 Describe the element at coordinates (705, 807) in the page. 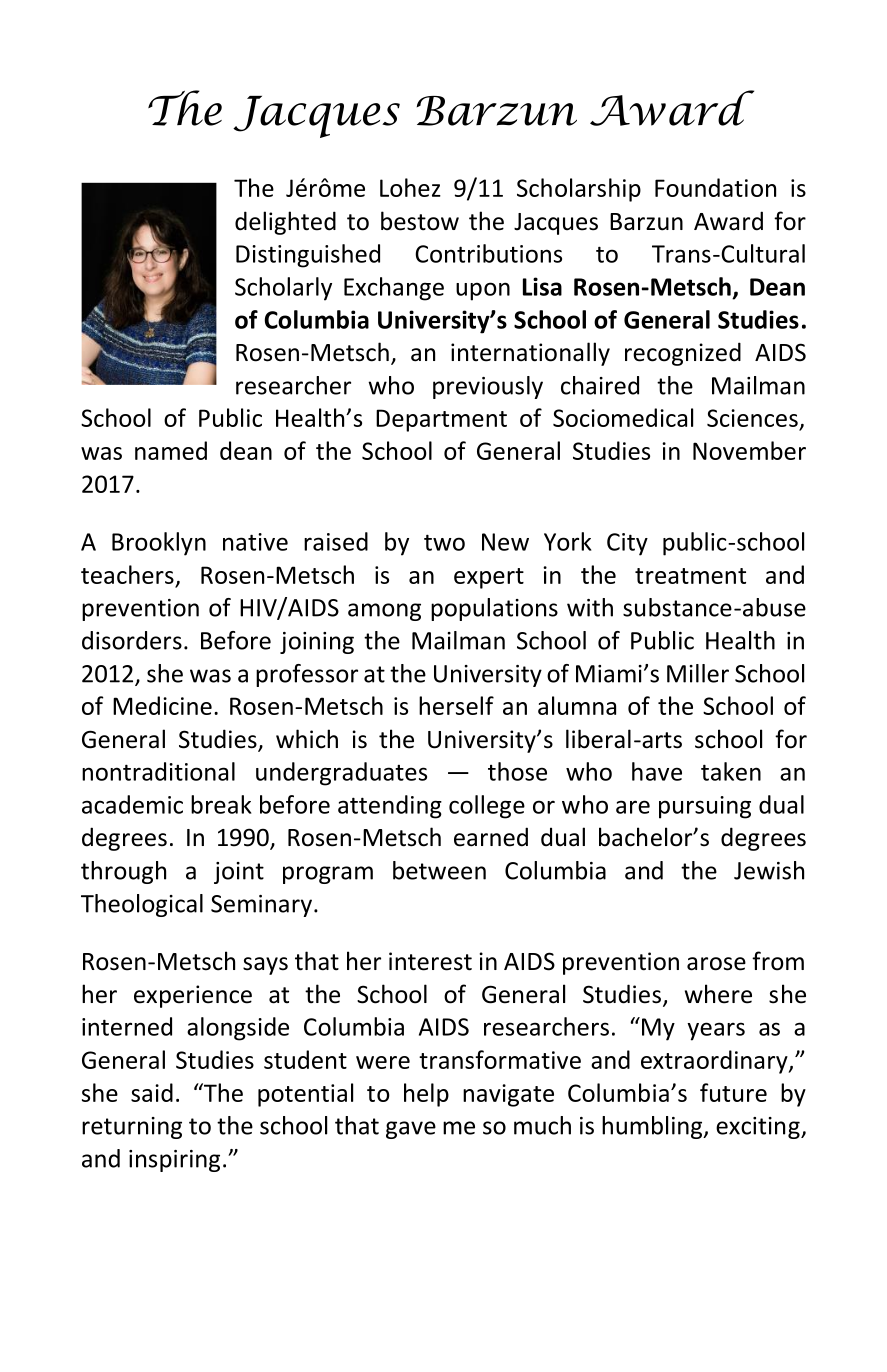

I see `pursuing` at that location.
